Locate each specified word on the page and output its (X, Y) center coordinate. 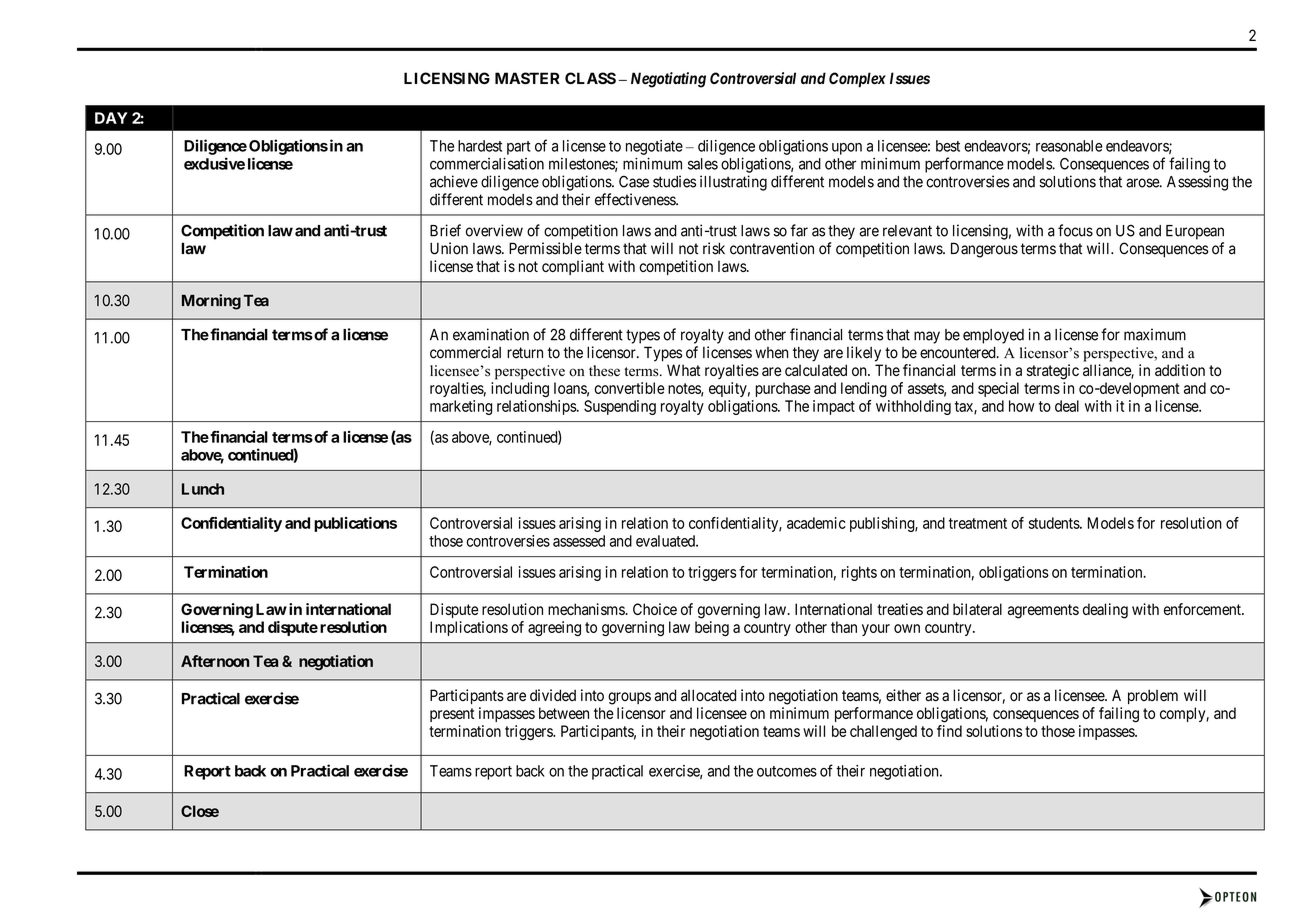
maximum (1155, 334)
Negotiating (668, 80)
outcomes (787, 771)
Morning (211, 302)
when (771, 353)
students (1055, 523)
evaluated (666, 541)
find (949, 731)
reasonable (1069, 146)
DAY (111, 118)
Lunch (203, 489)
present (452, 715)
